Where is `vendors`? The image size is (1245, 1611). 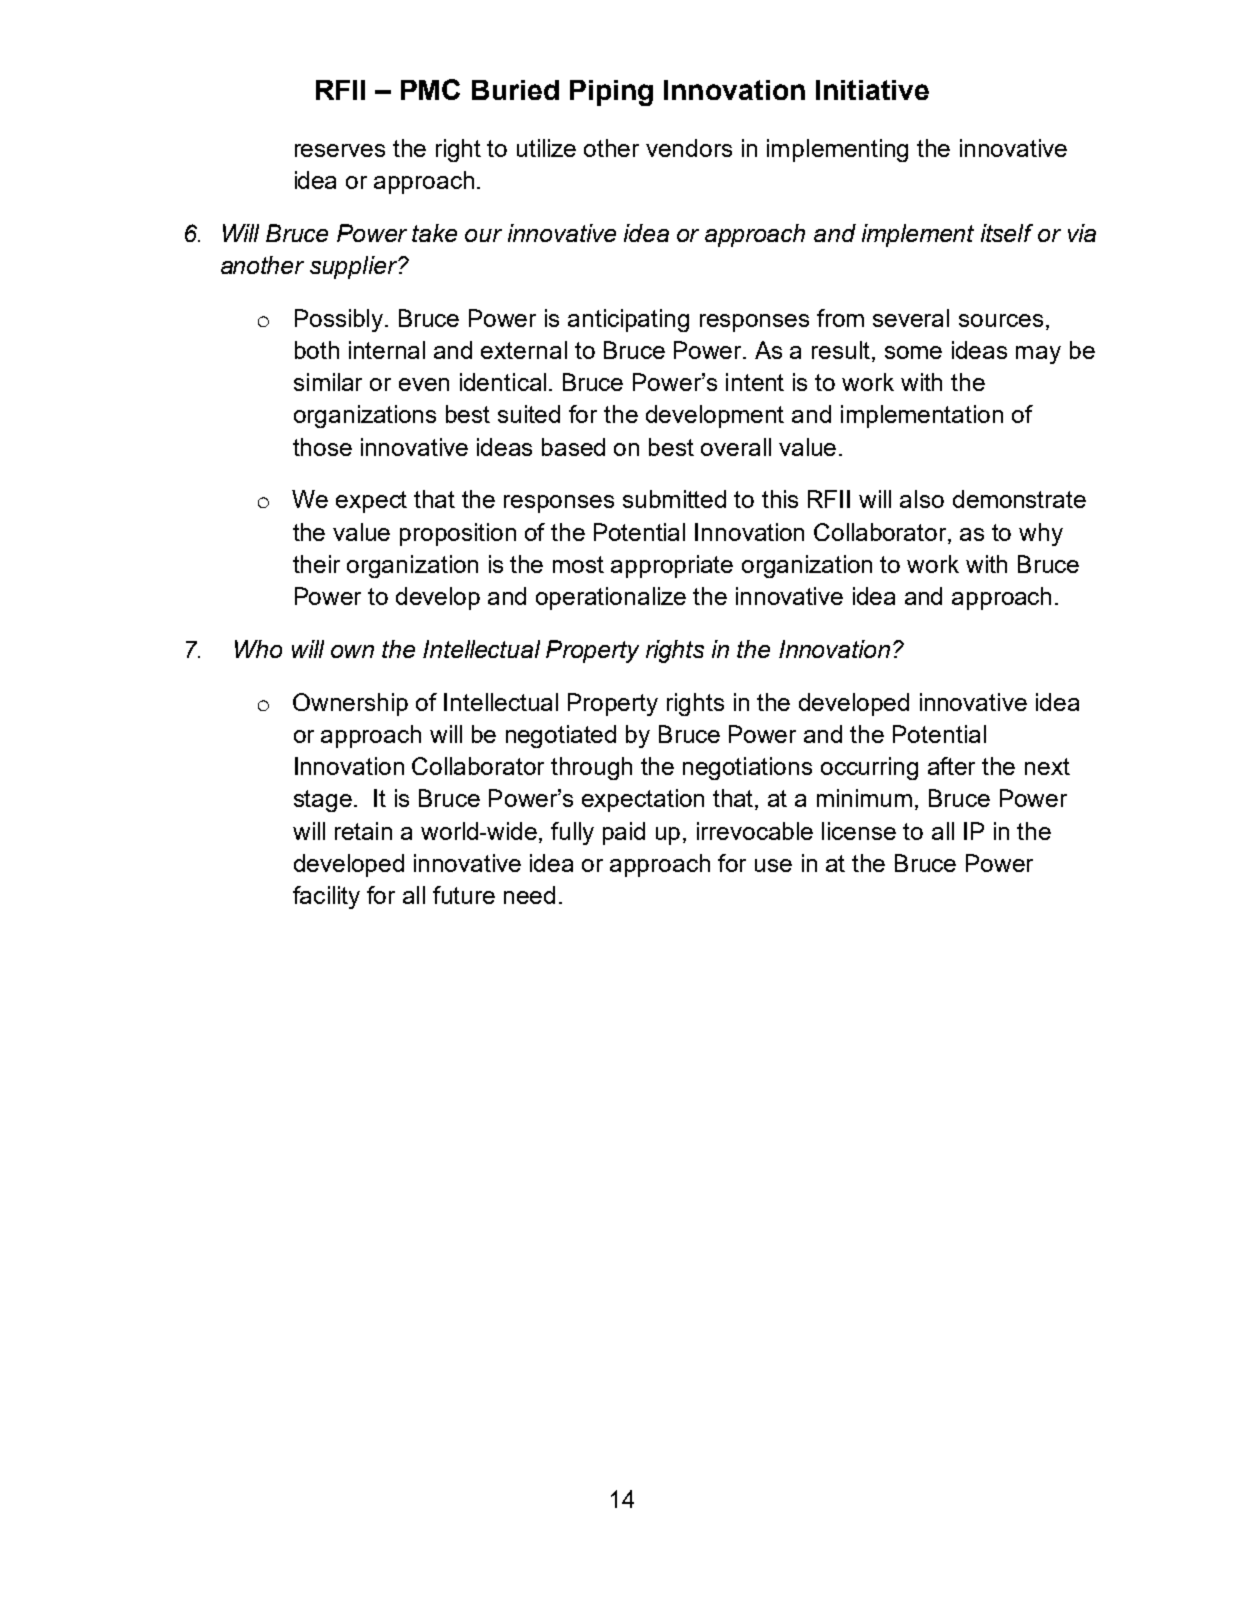
vendors is located at coordinates (689, 148).
